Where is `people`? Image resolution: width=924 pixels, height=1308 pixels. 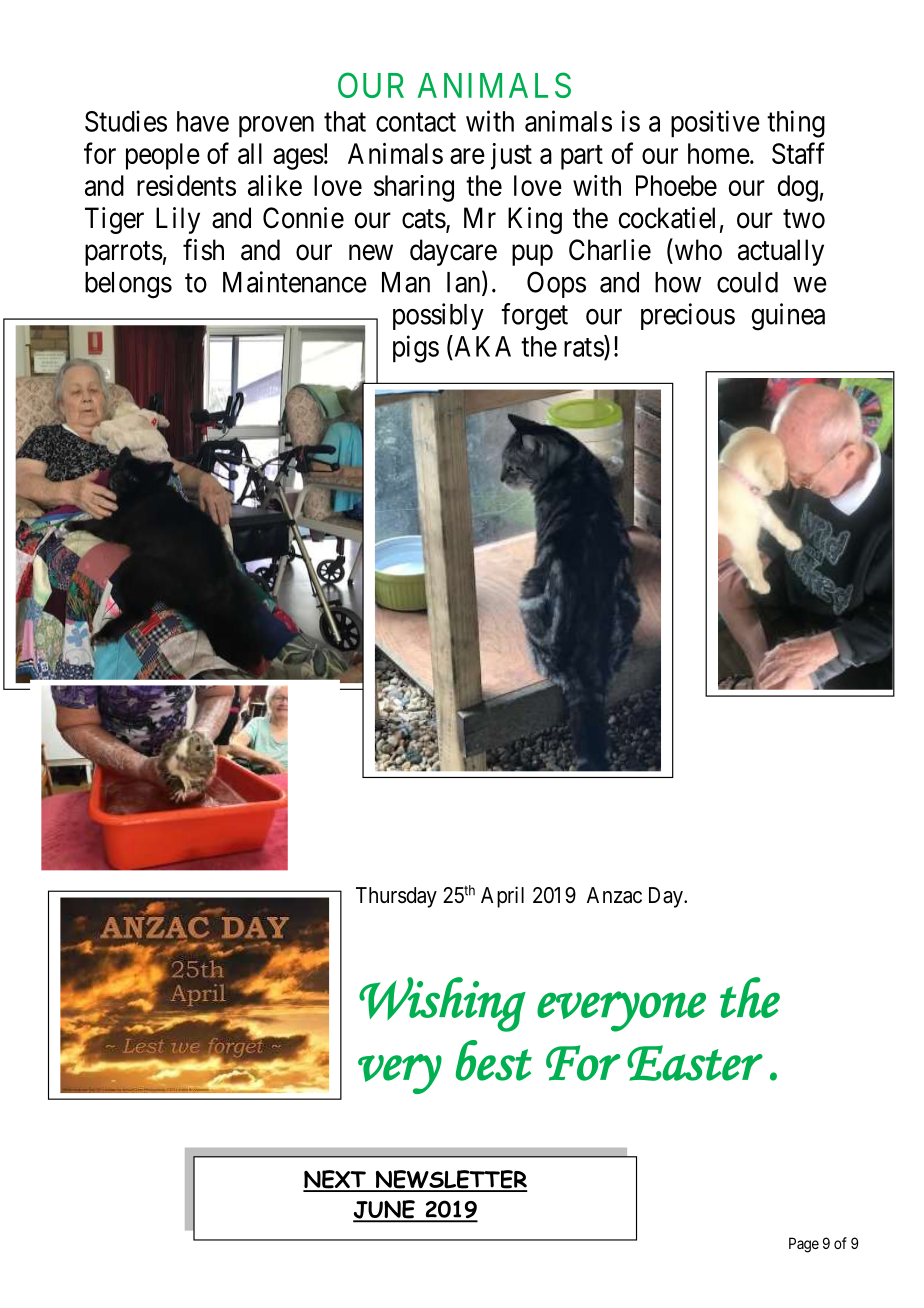 people is located at coordinates (163, 156).
